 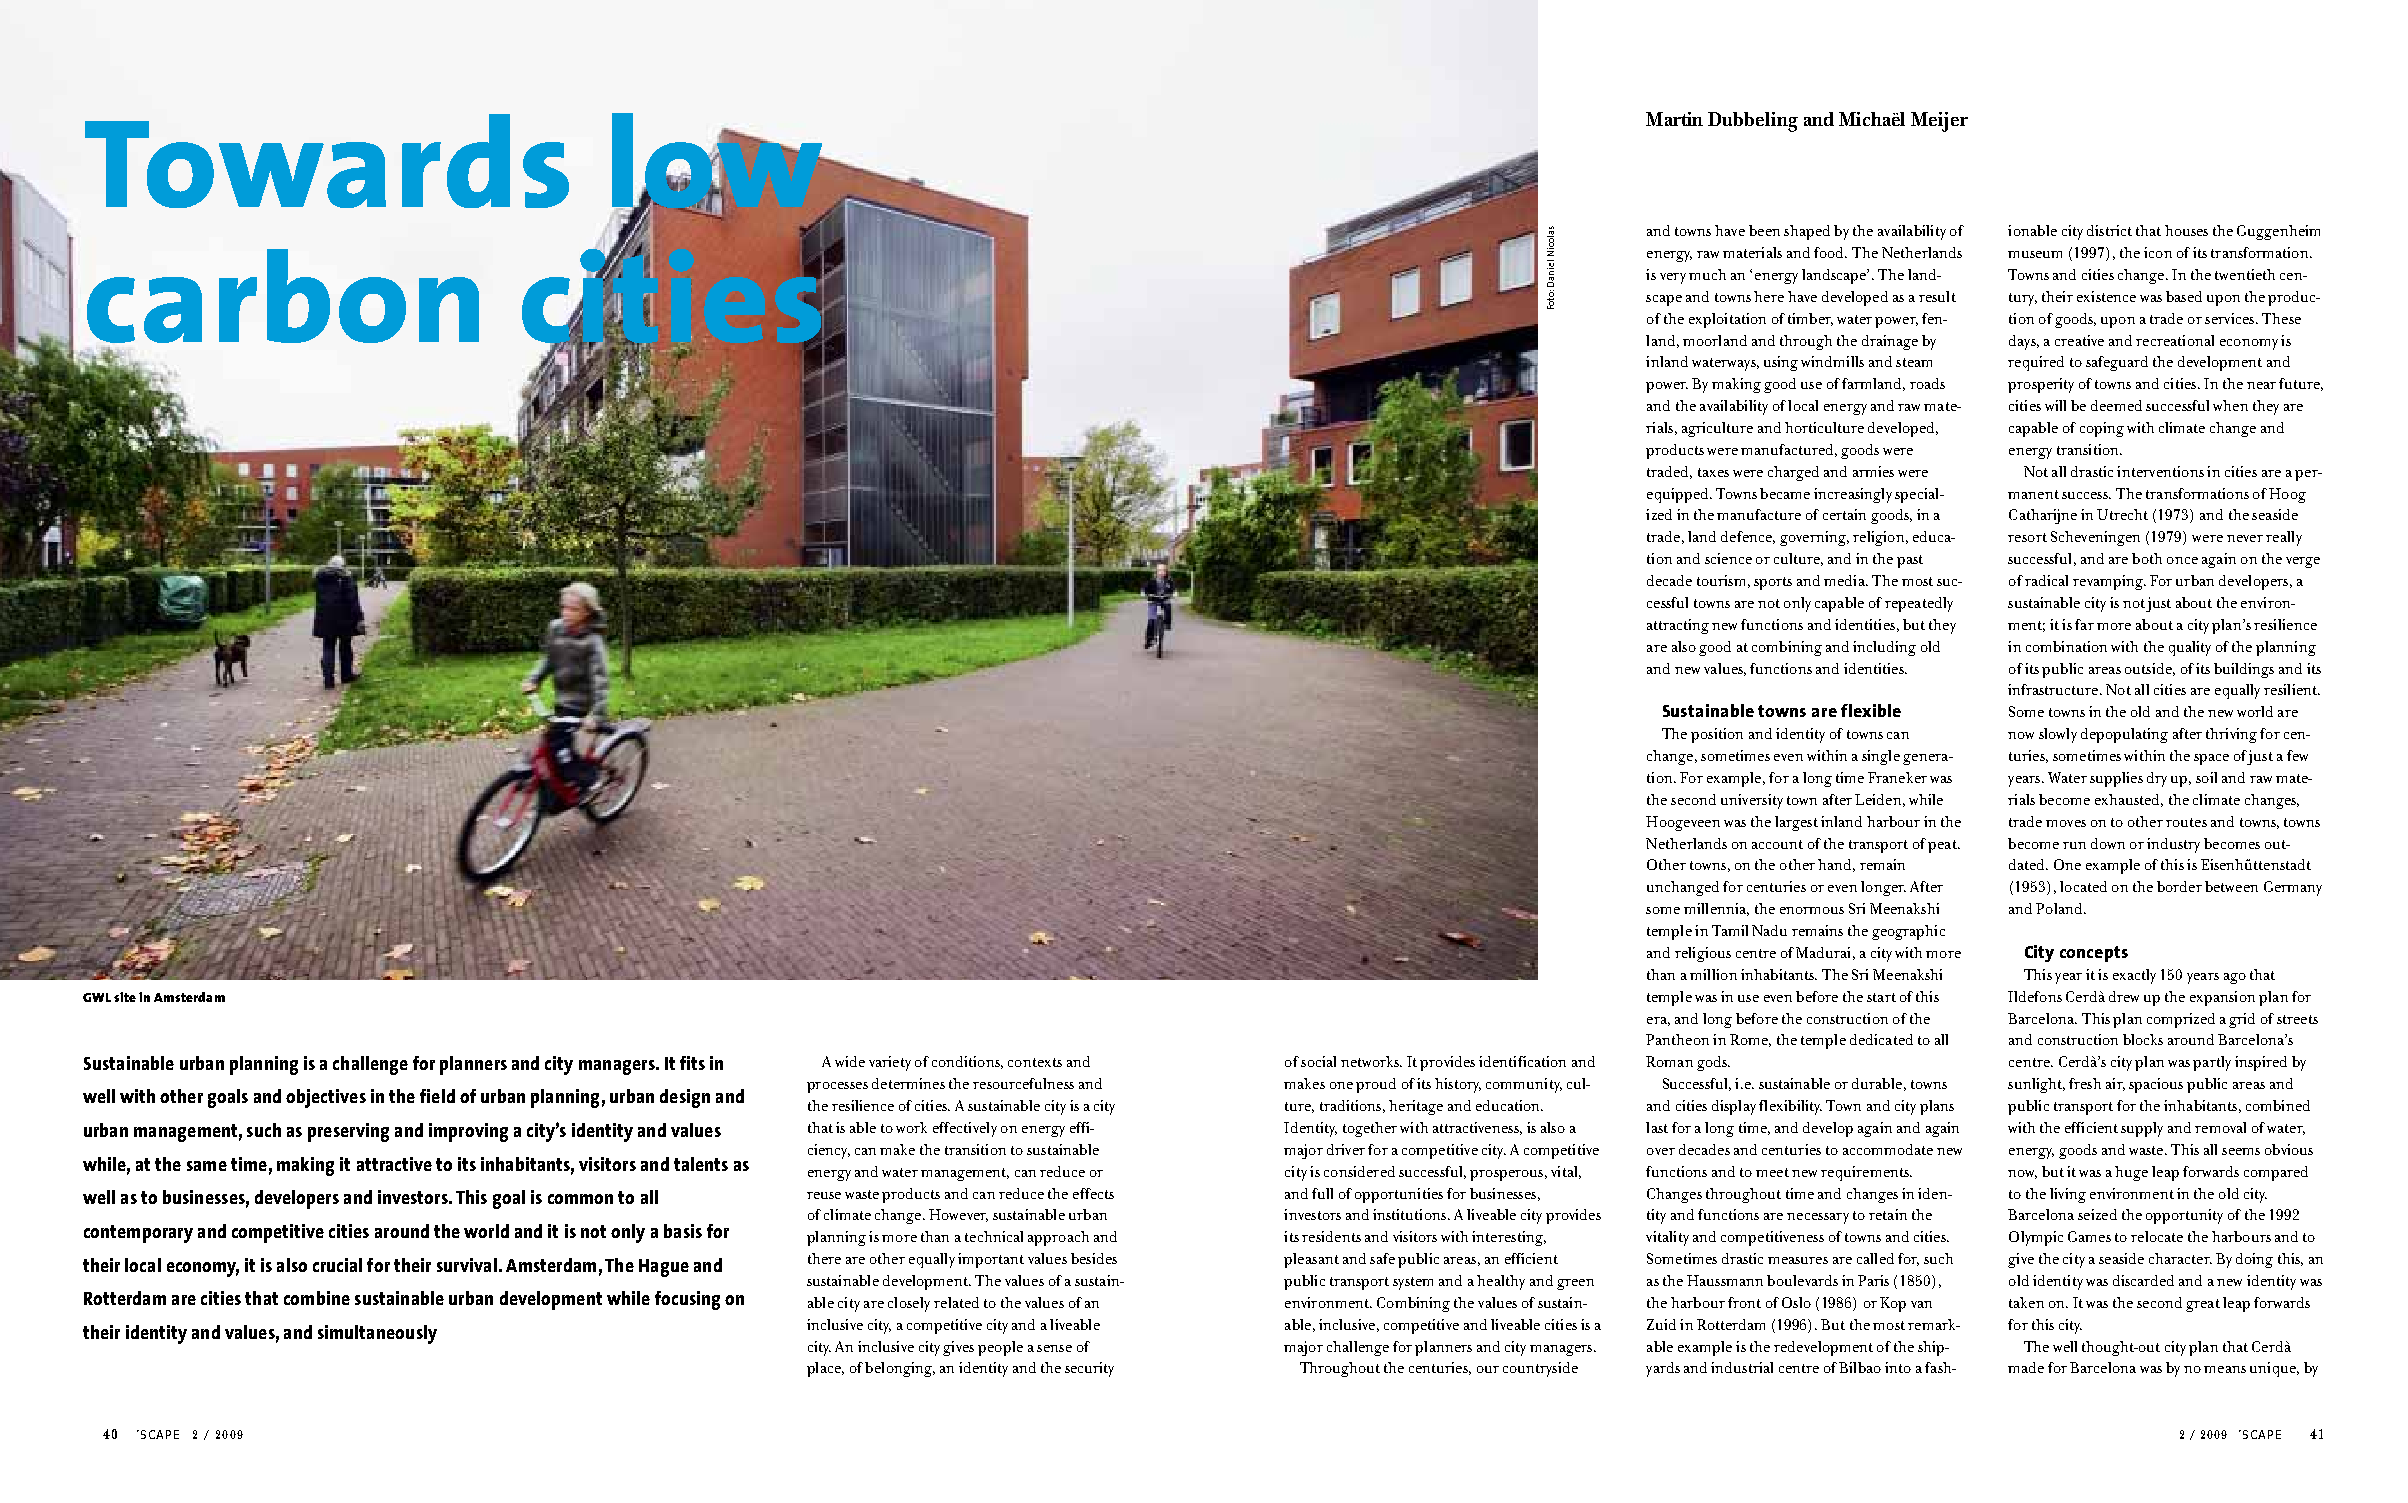 I want to click on simultaneously, so click(x=377, y=1334).
